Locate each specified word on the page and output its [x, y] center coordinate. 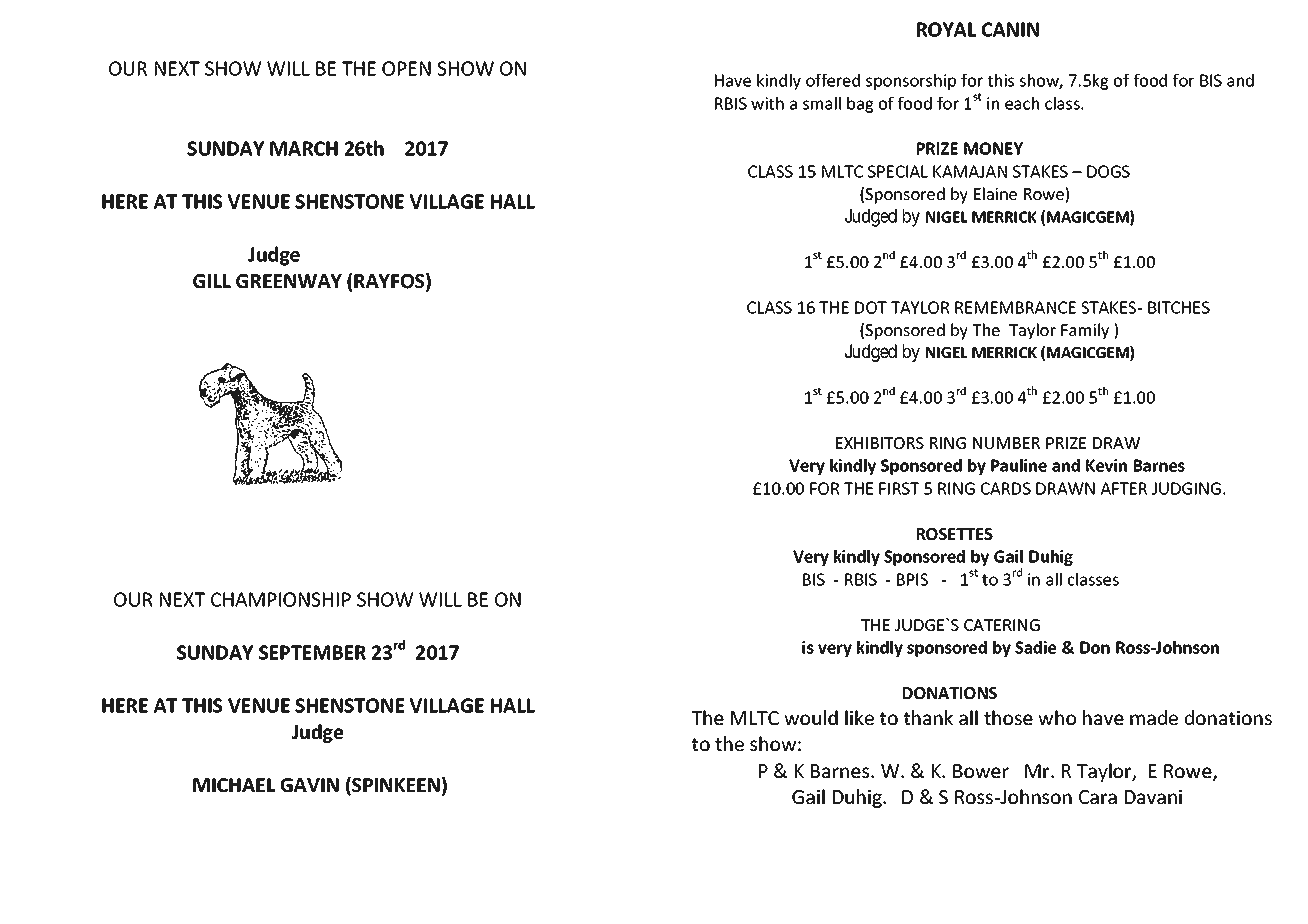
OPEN [406, 68]
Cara [1098, 797]
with [767, 103]
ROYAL [946, 29]
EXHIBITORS [880, 443]
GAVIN [310, 785]
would [811, 717]
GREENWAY [289, 281]
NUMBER [1006, 443]
